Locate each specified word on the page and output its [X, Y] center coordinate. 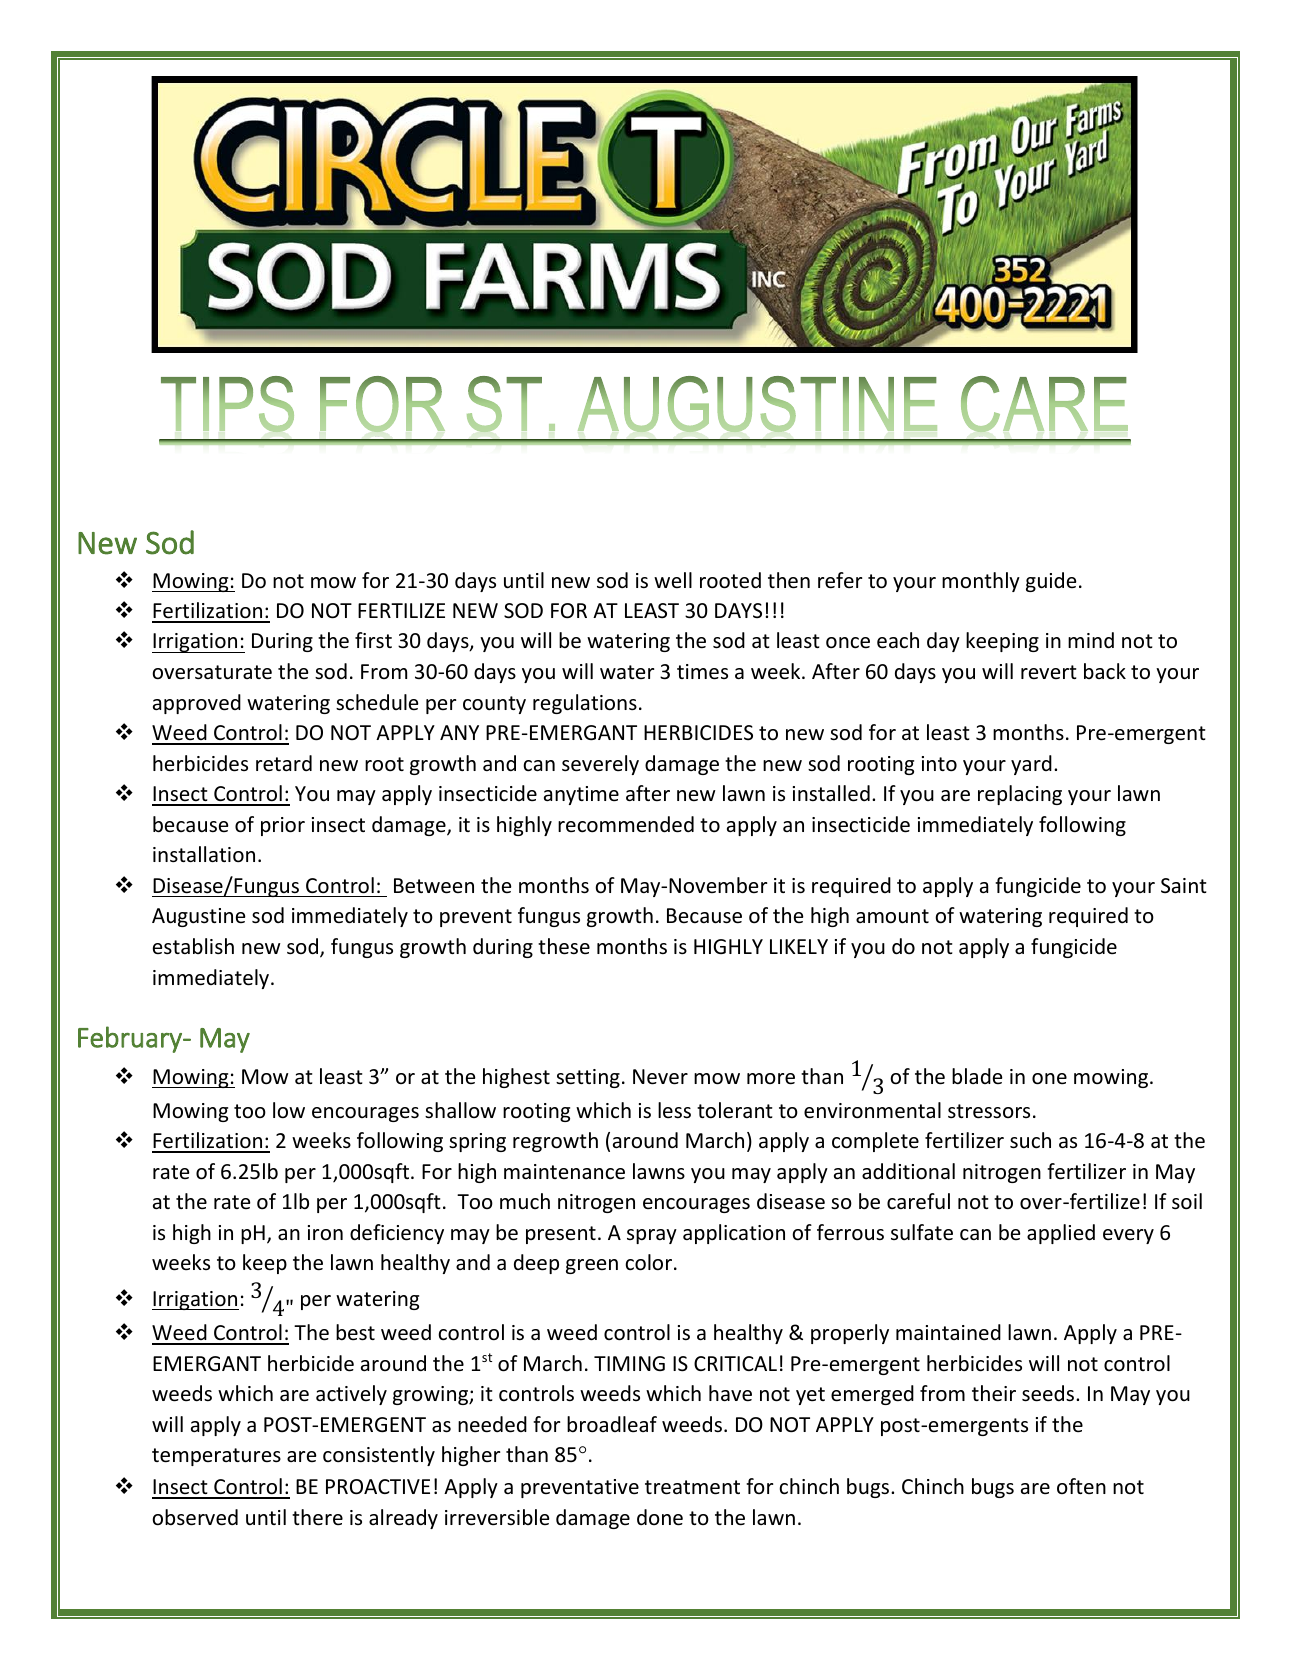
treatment [692, 1487]
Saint [1184, 886]
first [373, 640]
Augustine [199, 917]
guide [1051, 582]
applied [1061, 1234]
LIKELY [799, 946]
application [734, 1234]
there [317, 1517]
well [673, 580]
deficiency [397, 1234]
